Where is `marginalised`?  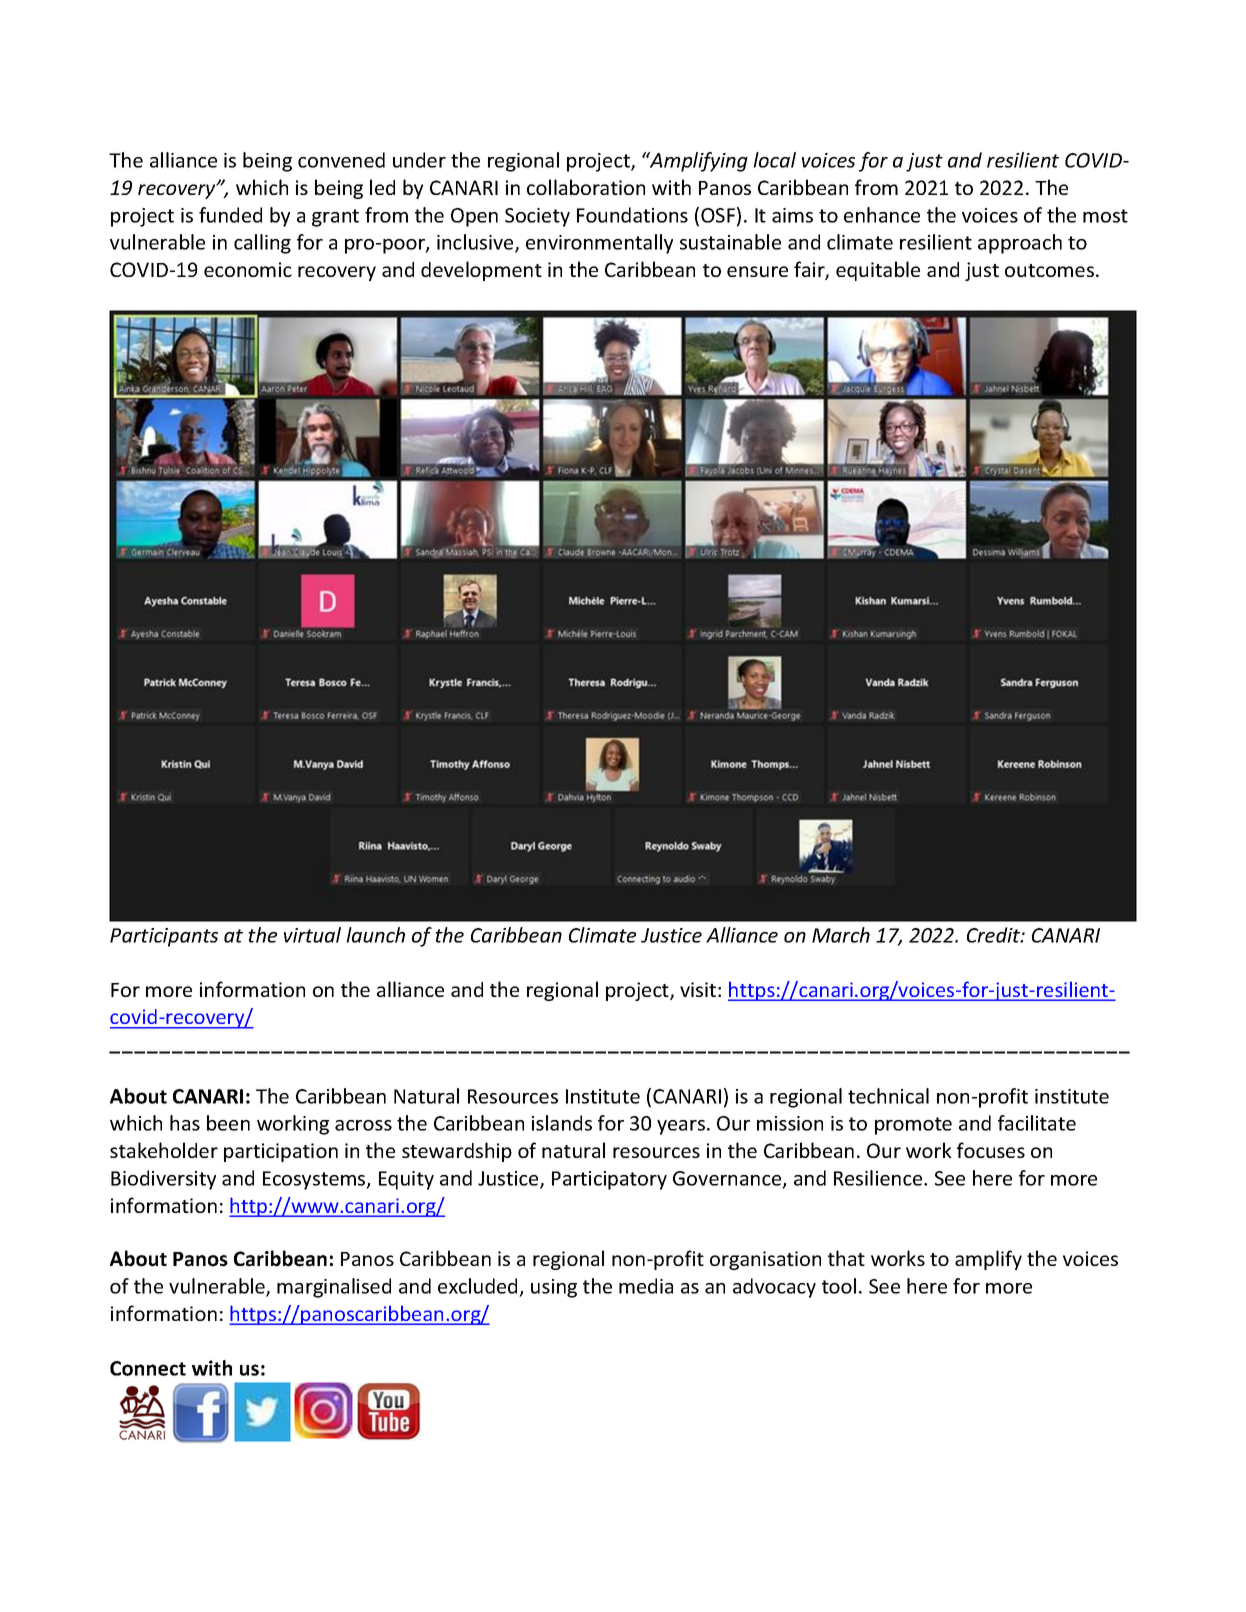 marginalised is located at coordinates (334, 1288).
